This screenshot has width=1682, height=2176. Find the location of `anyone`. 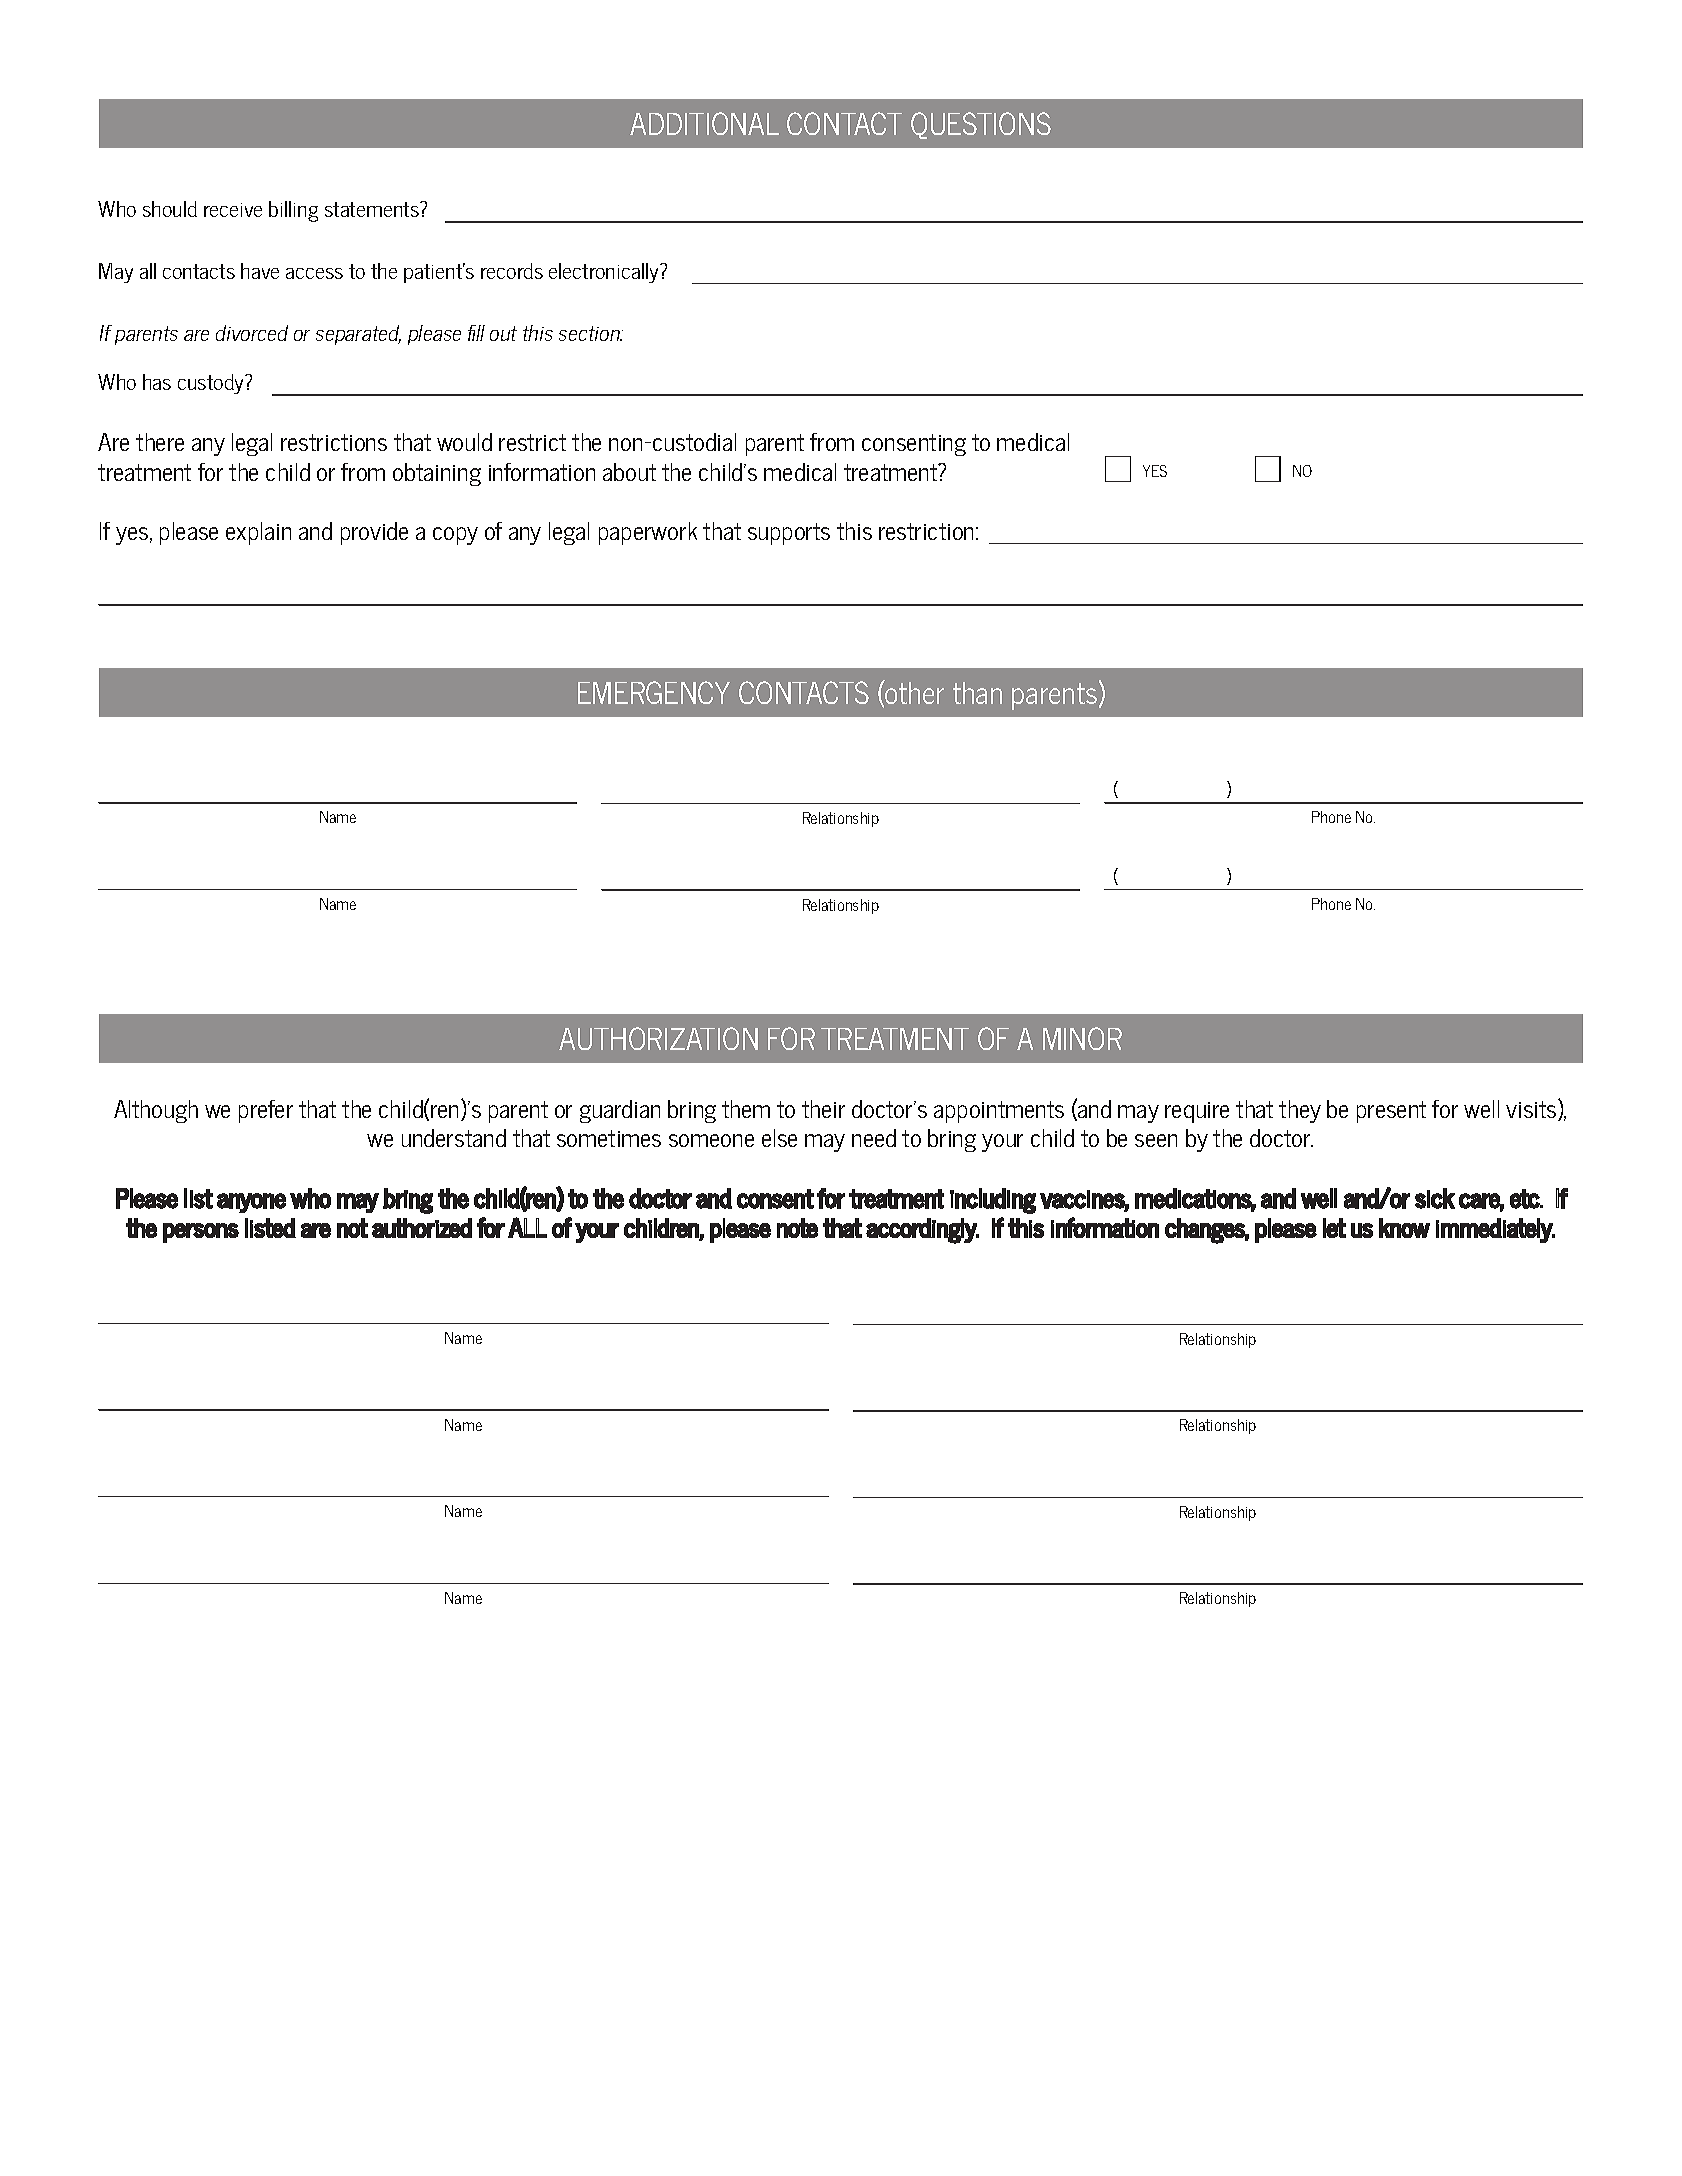

anyone is located at coordinates (251, 1203).
